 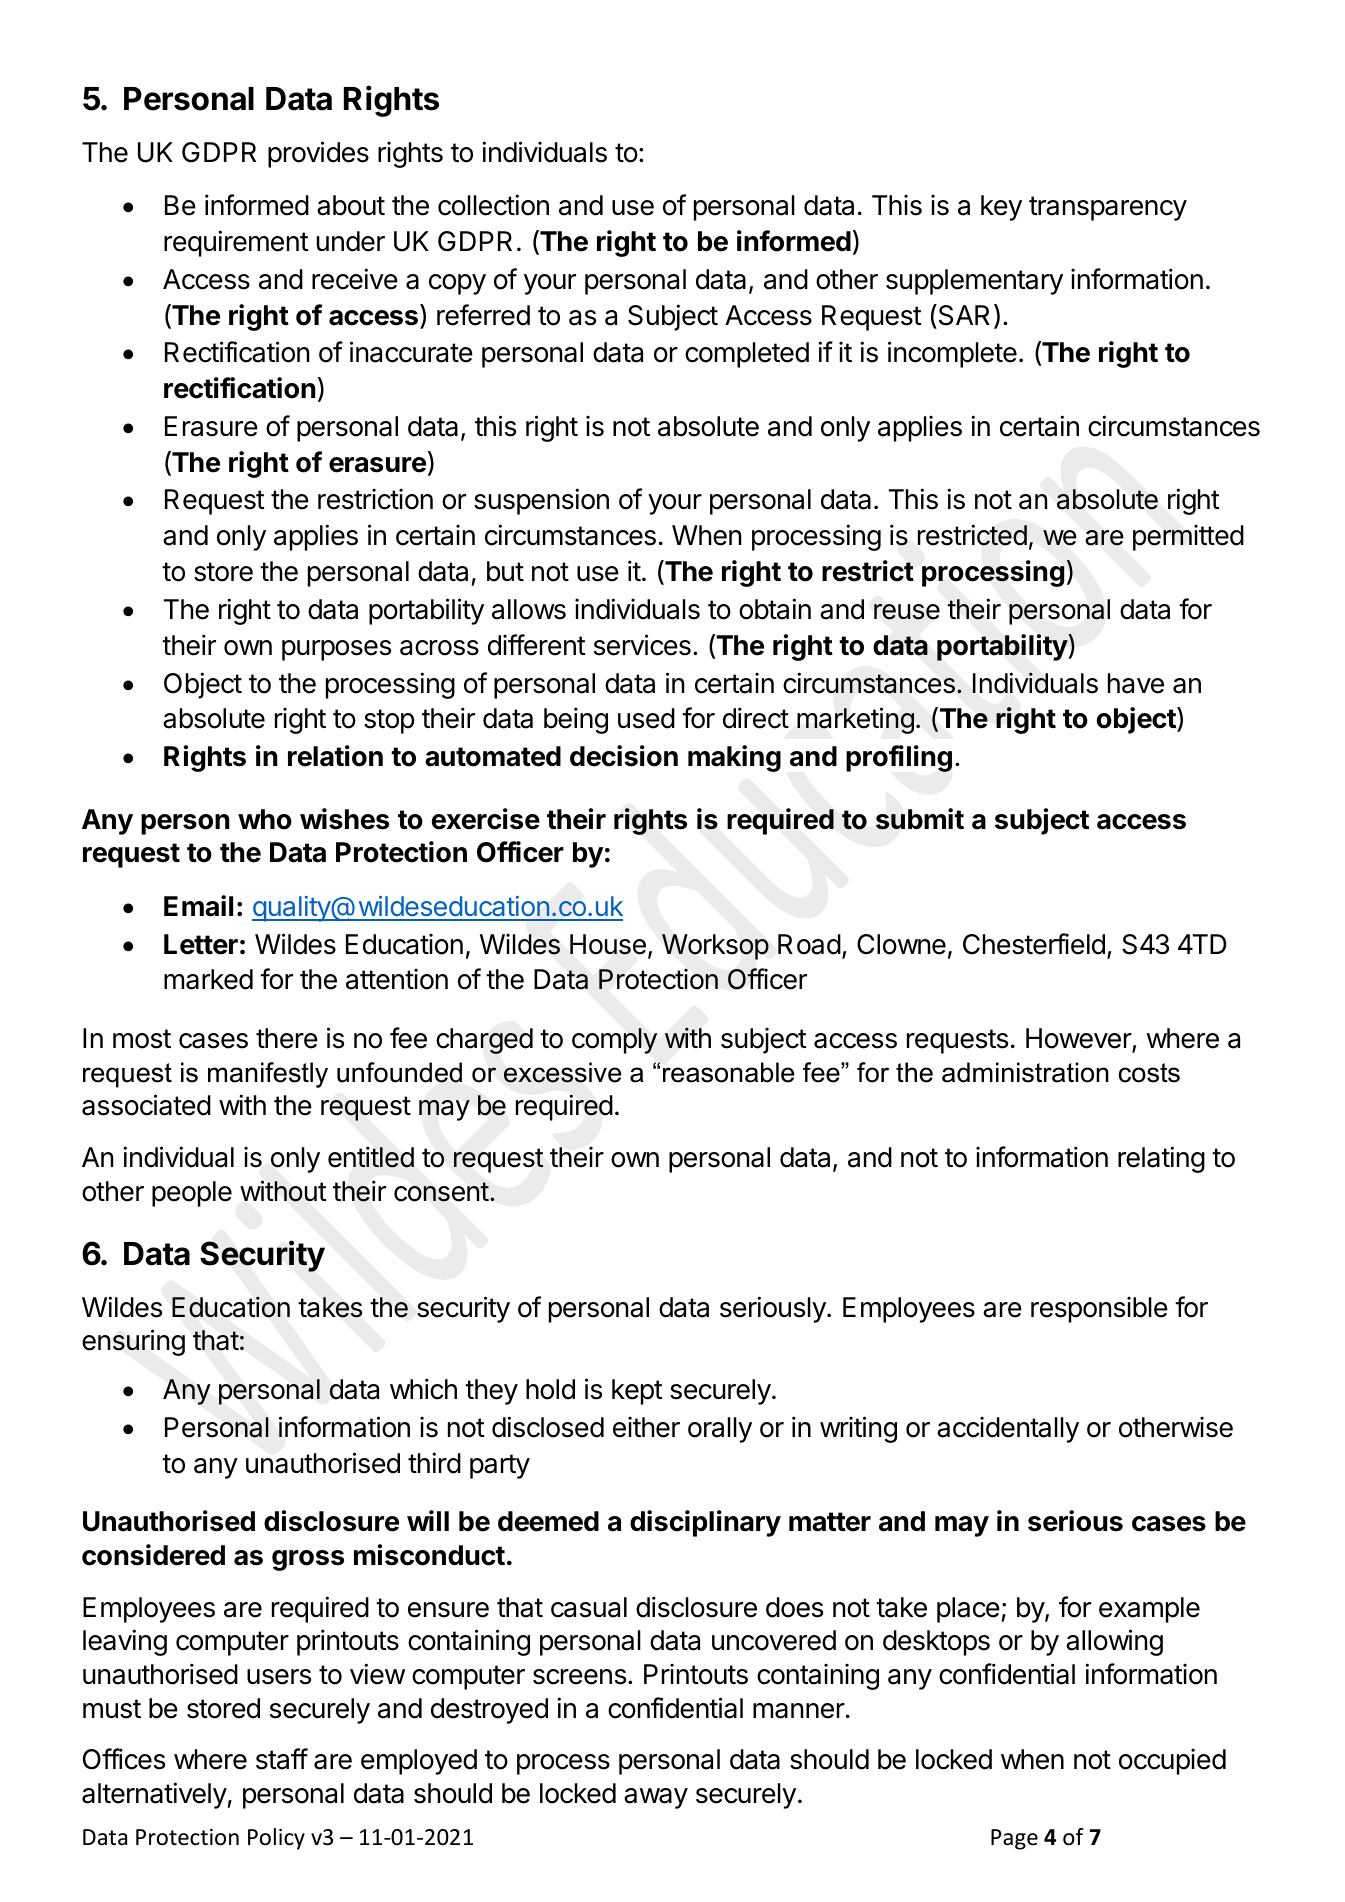 I want to click on comply, so click(x=614, y=1041).
